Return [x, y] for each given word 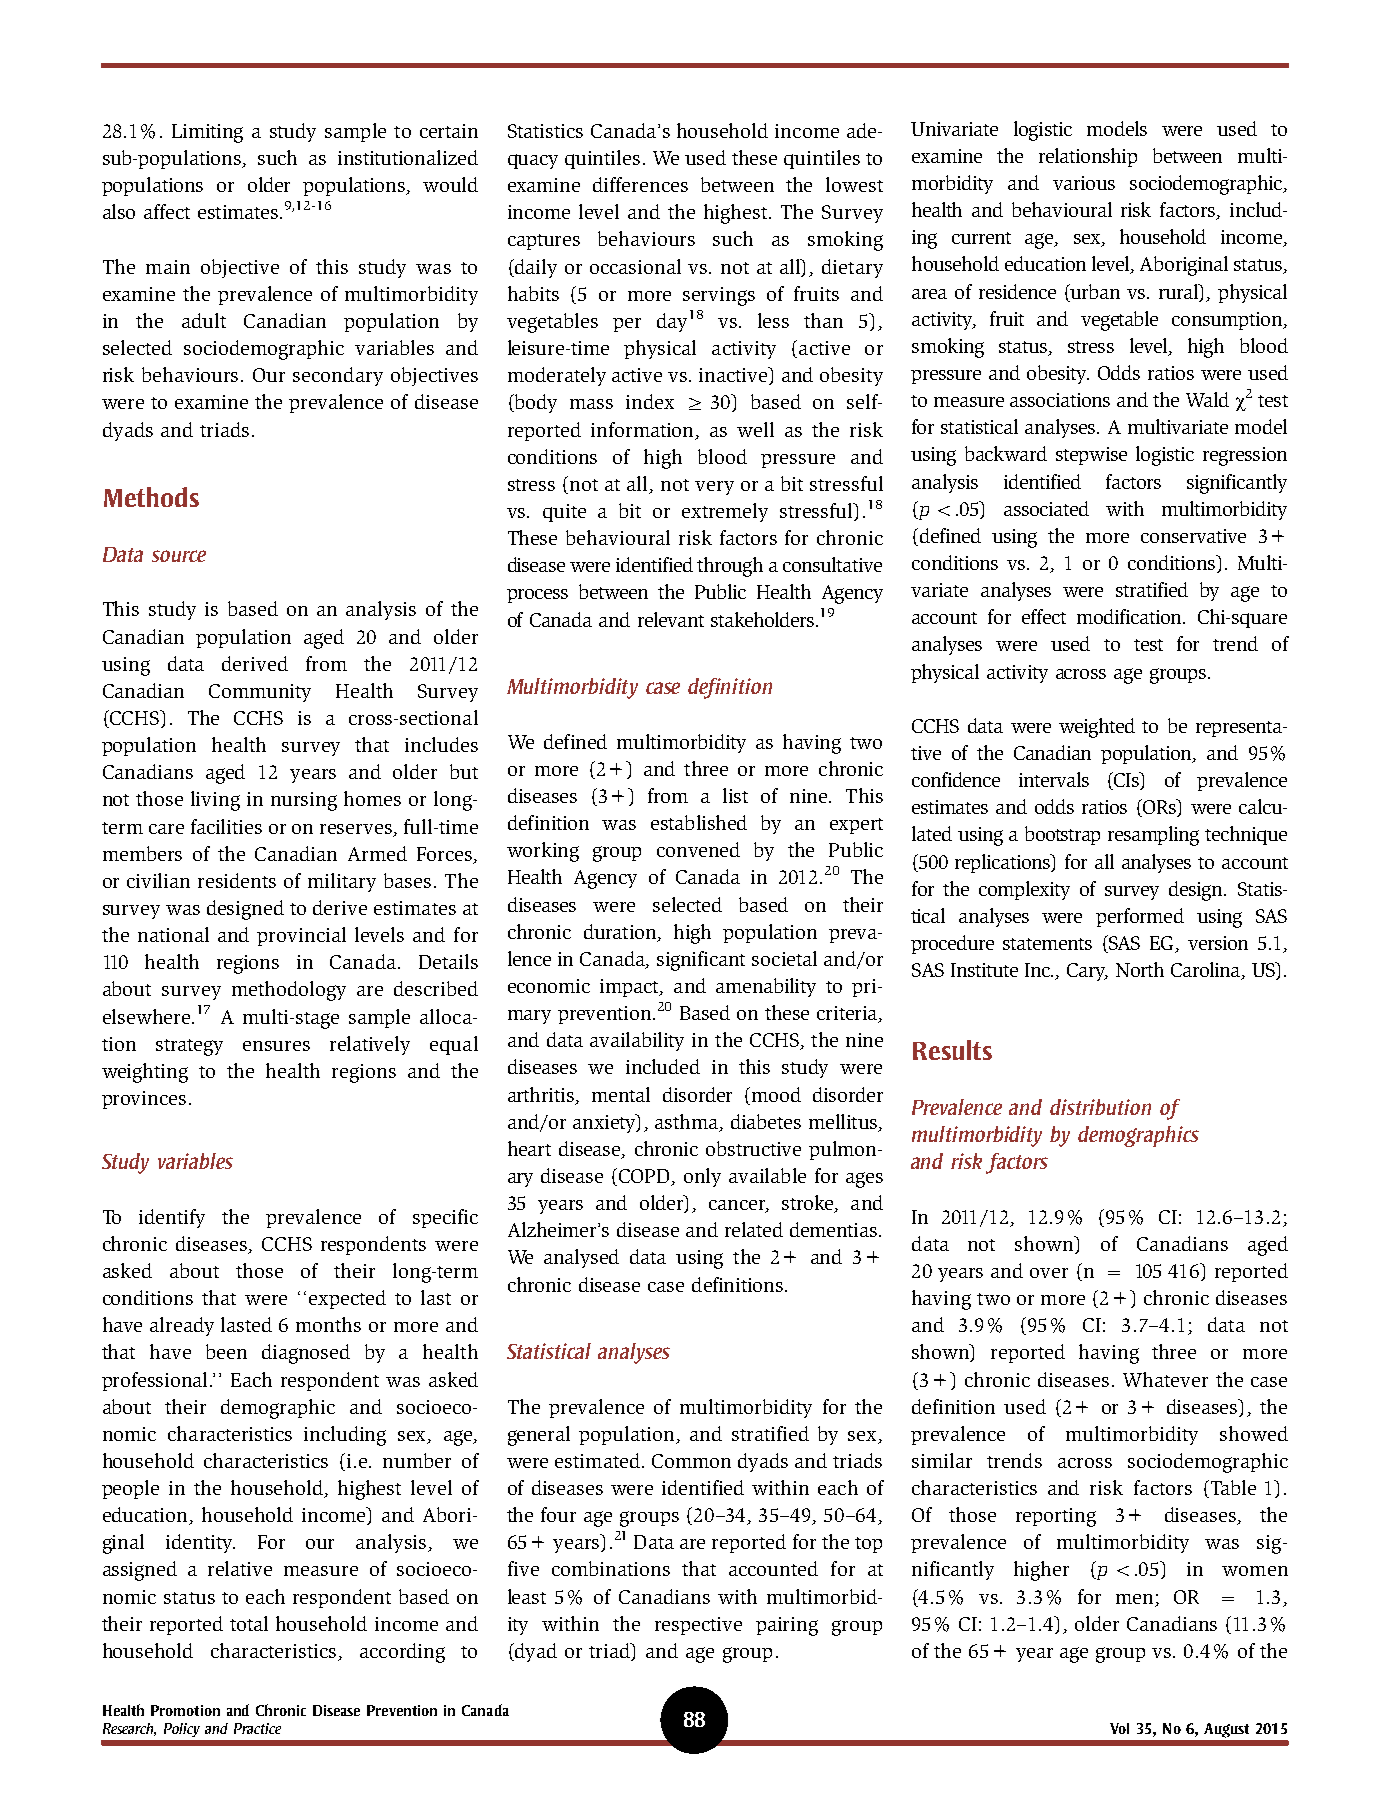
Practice [257, 1728]
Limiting [207, 133]
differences [640, 184]
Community [260, 693]
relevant [671, 619]
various [1084, 183]
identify [172, 1218]
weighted [1097, 728]
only [702, 1177]
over [1049, 1273]
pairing [787, 1626]
